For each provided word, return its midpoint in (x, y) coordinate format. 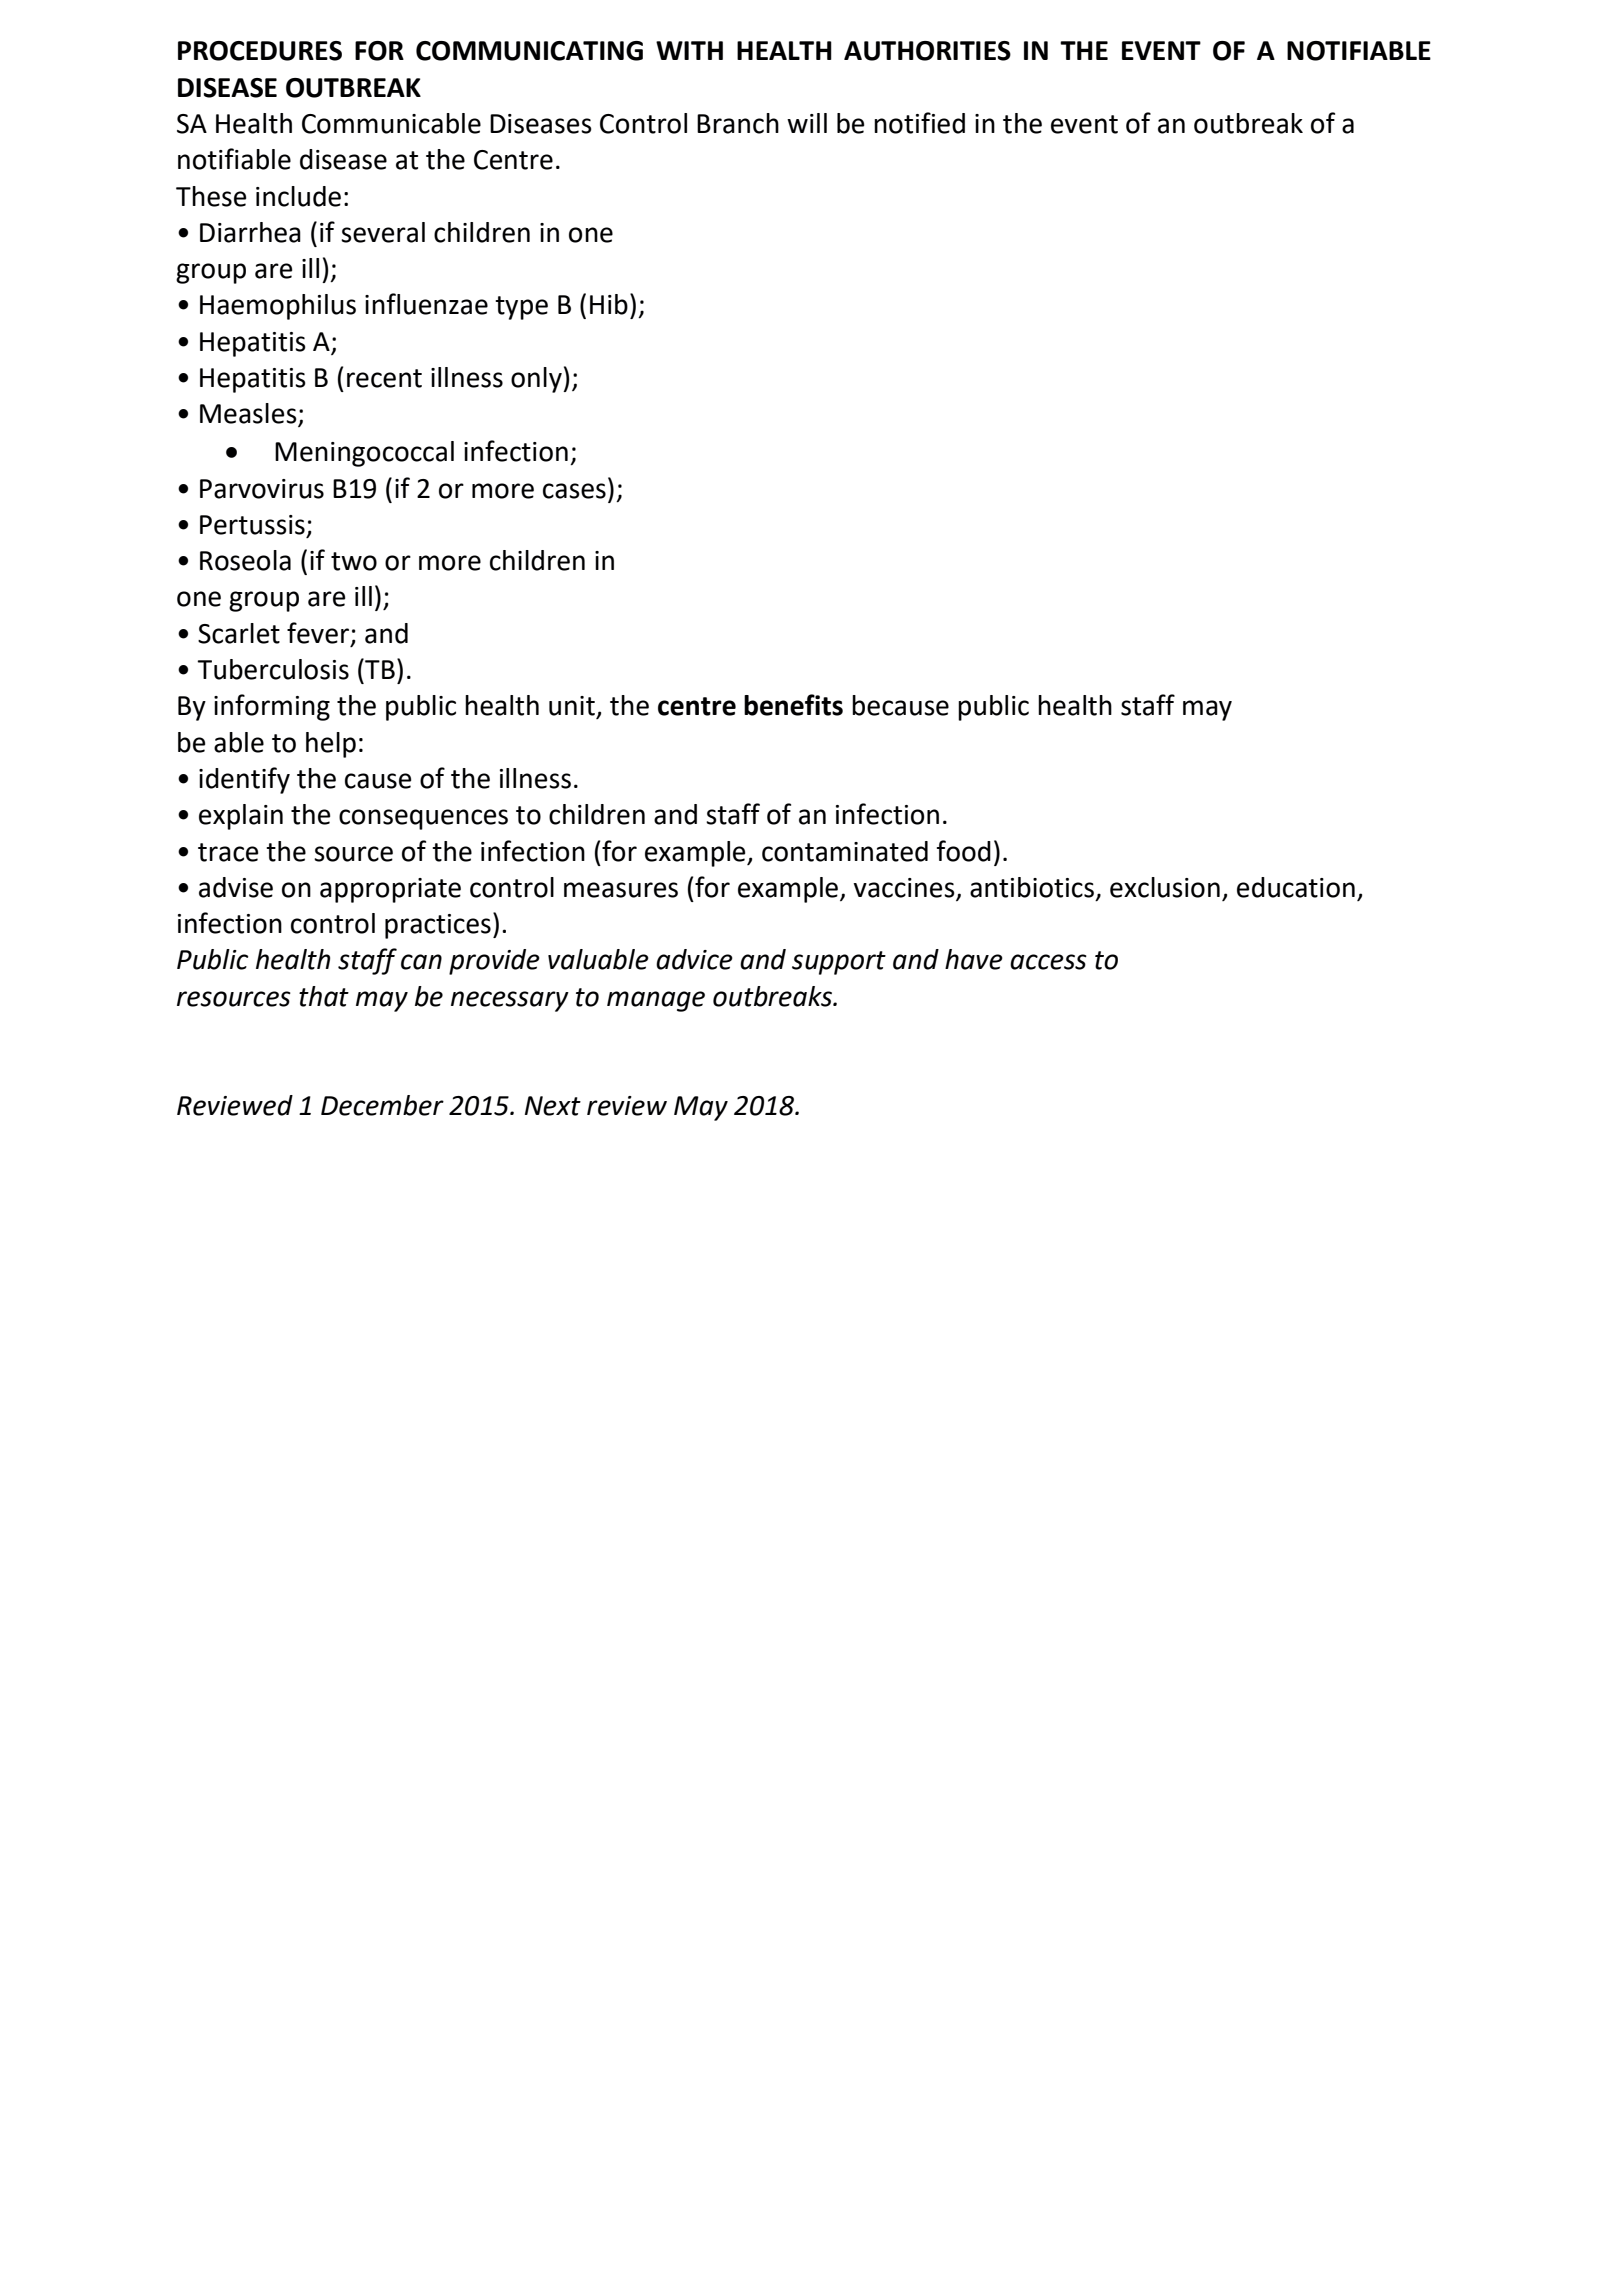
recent (384, 378)
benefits (793, 705)
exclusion (1165, 887)
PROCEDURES (260, 51)
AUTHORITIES (927, 51)
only (537, 380)
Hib (609, 304)
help (331, 745)
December (382, 1105)
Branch (738, 123)
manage (656, 1001)
